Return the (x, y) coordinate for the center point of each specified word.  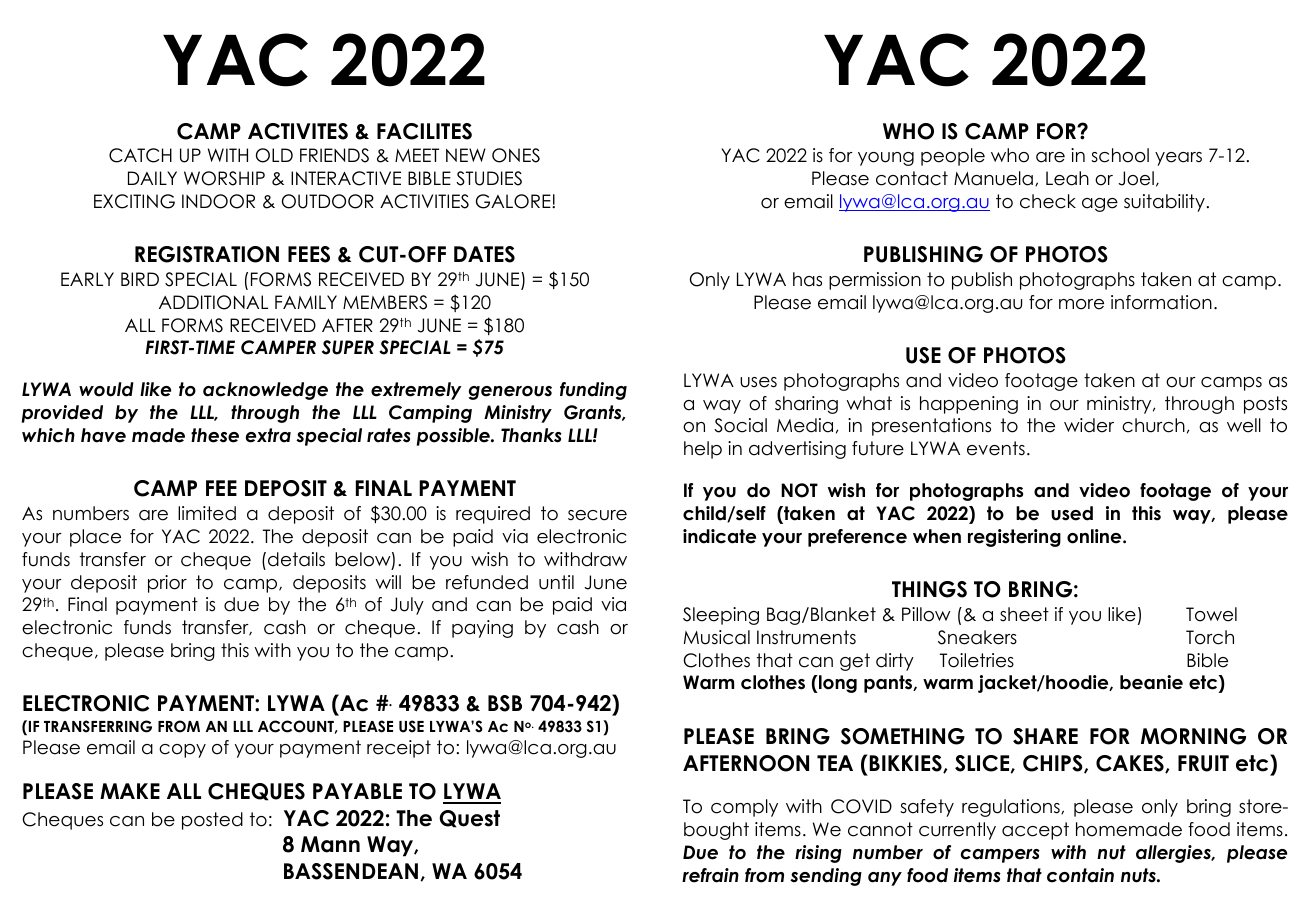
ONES (516, 155)
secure (597, 515)
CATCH (140, 155)
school (1120, 155)
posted (212, 821)
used (1072, 513)
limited (207, 513)
